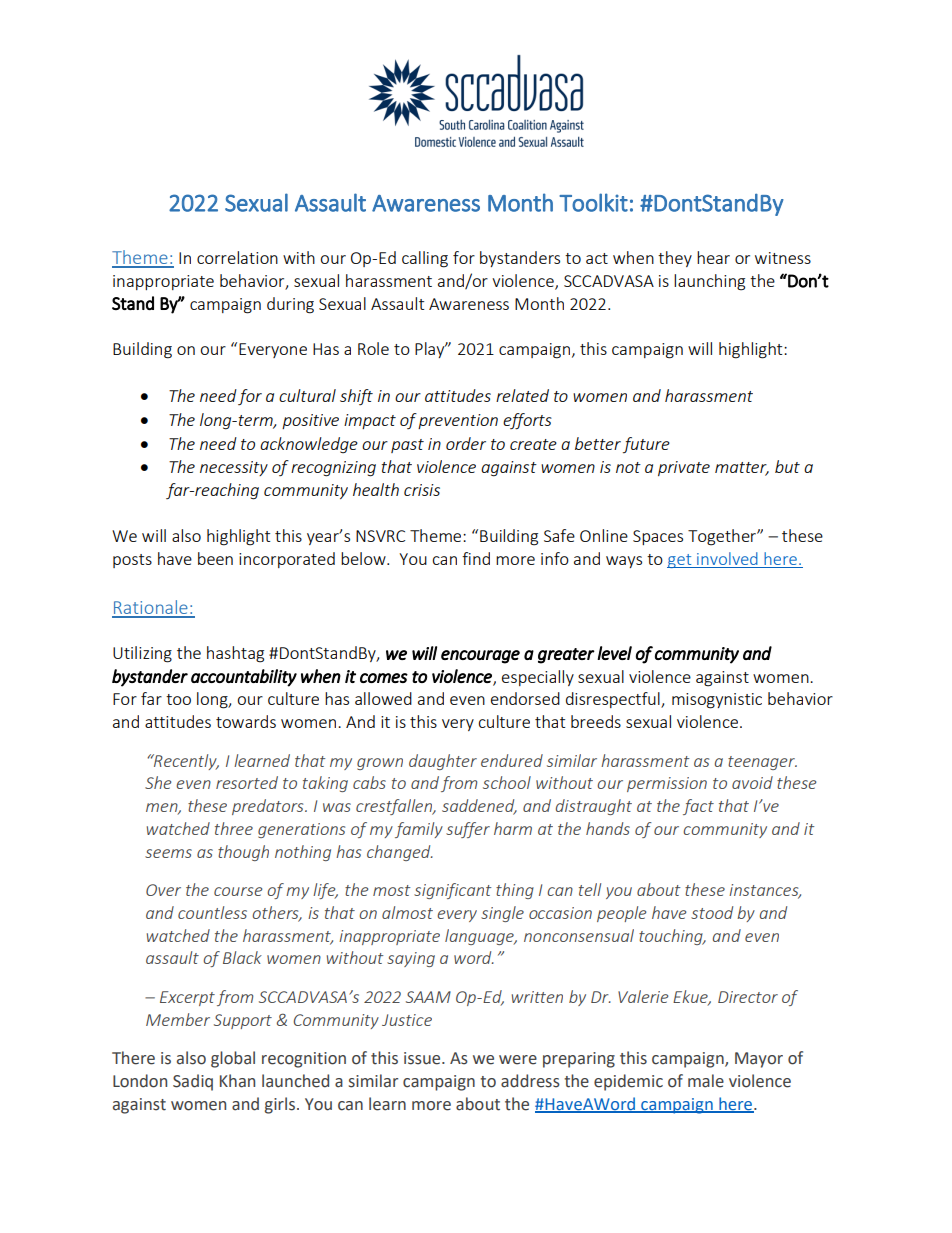 The image size is (952, 1233). I want to click on stood, so click(712, 912).
